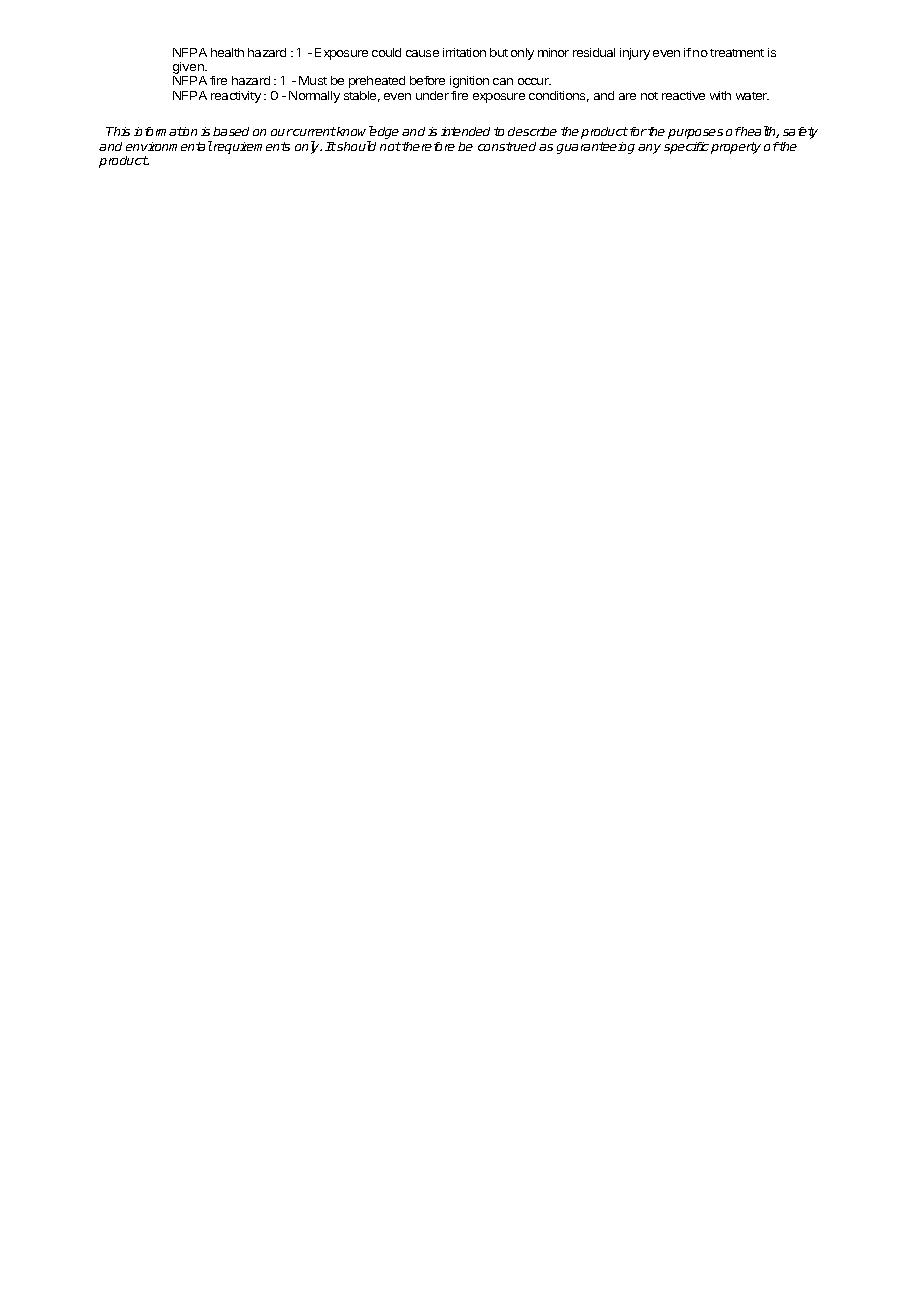 The width and height of the screenshot is (924, 1308). What do you see at coordinates (469, 82) in the screenshot?
I see `ignition` at bounding box center [469, 82].
